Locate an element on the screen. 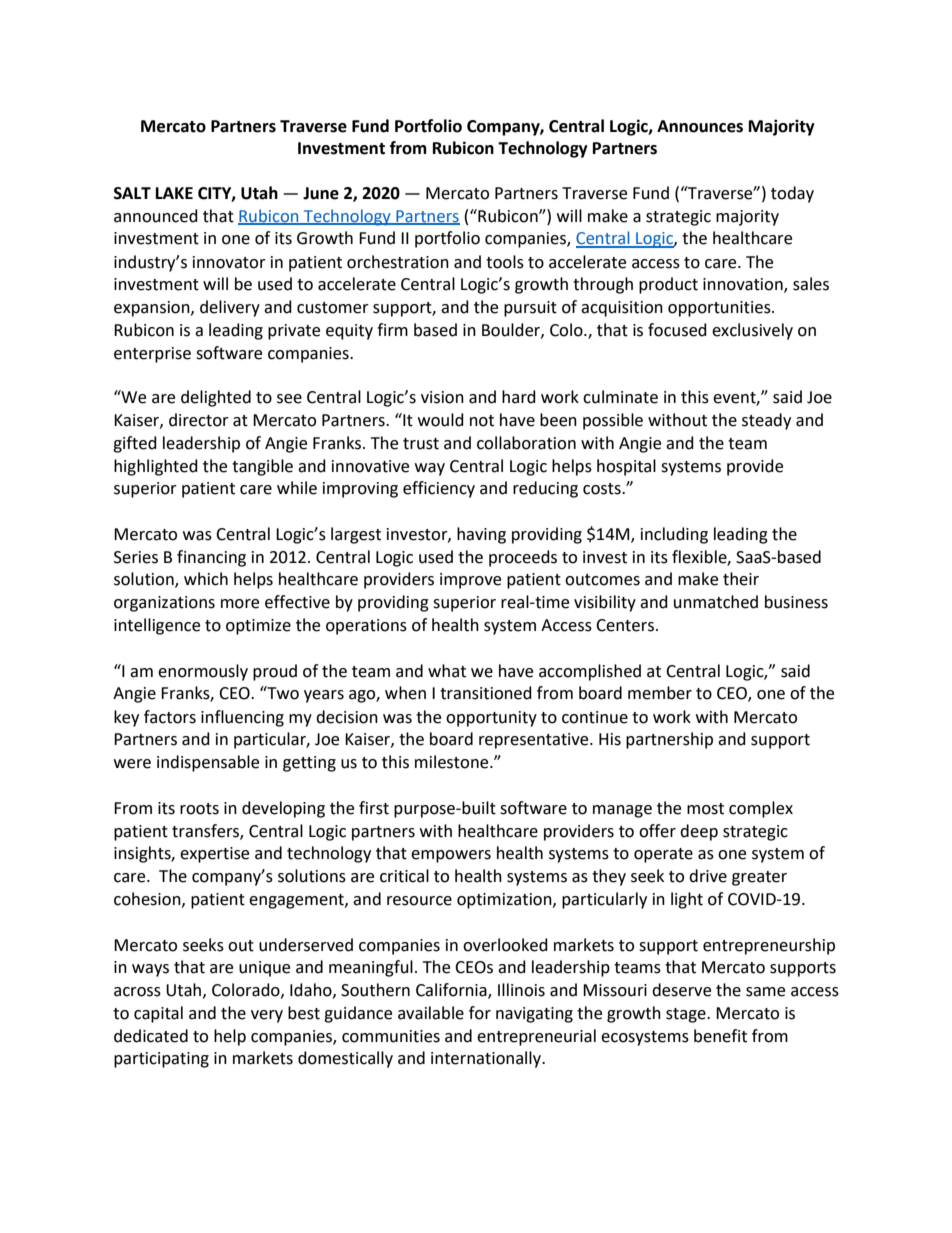  which is located at coordinates (206, 579).
